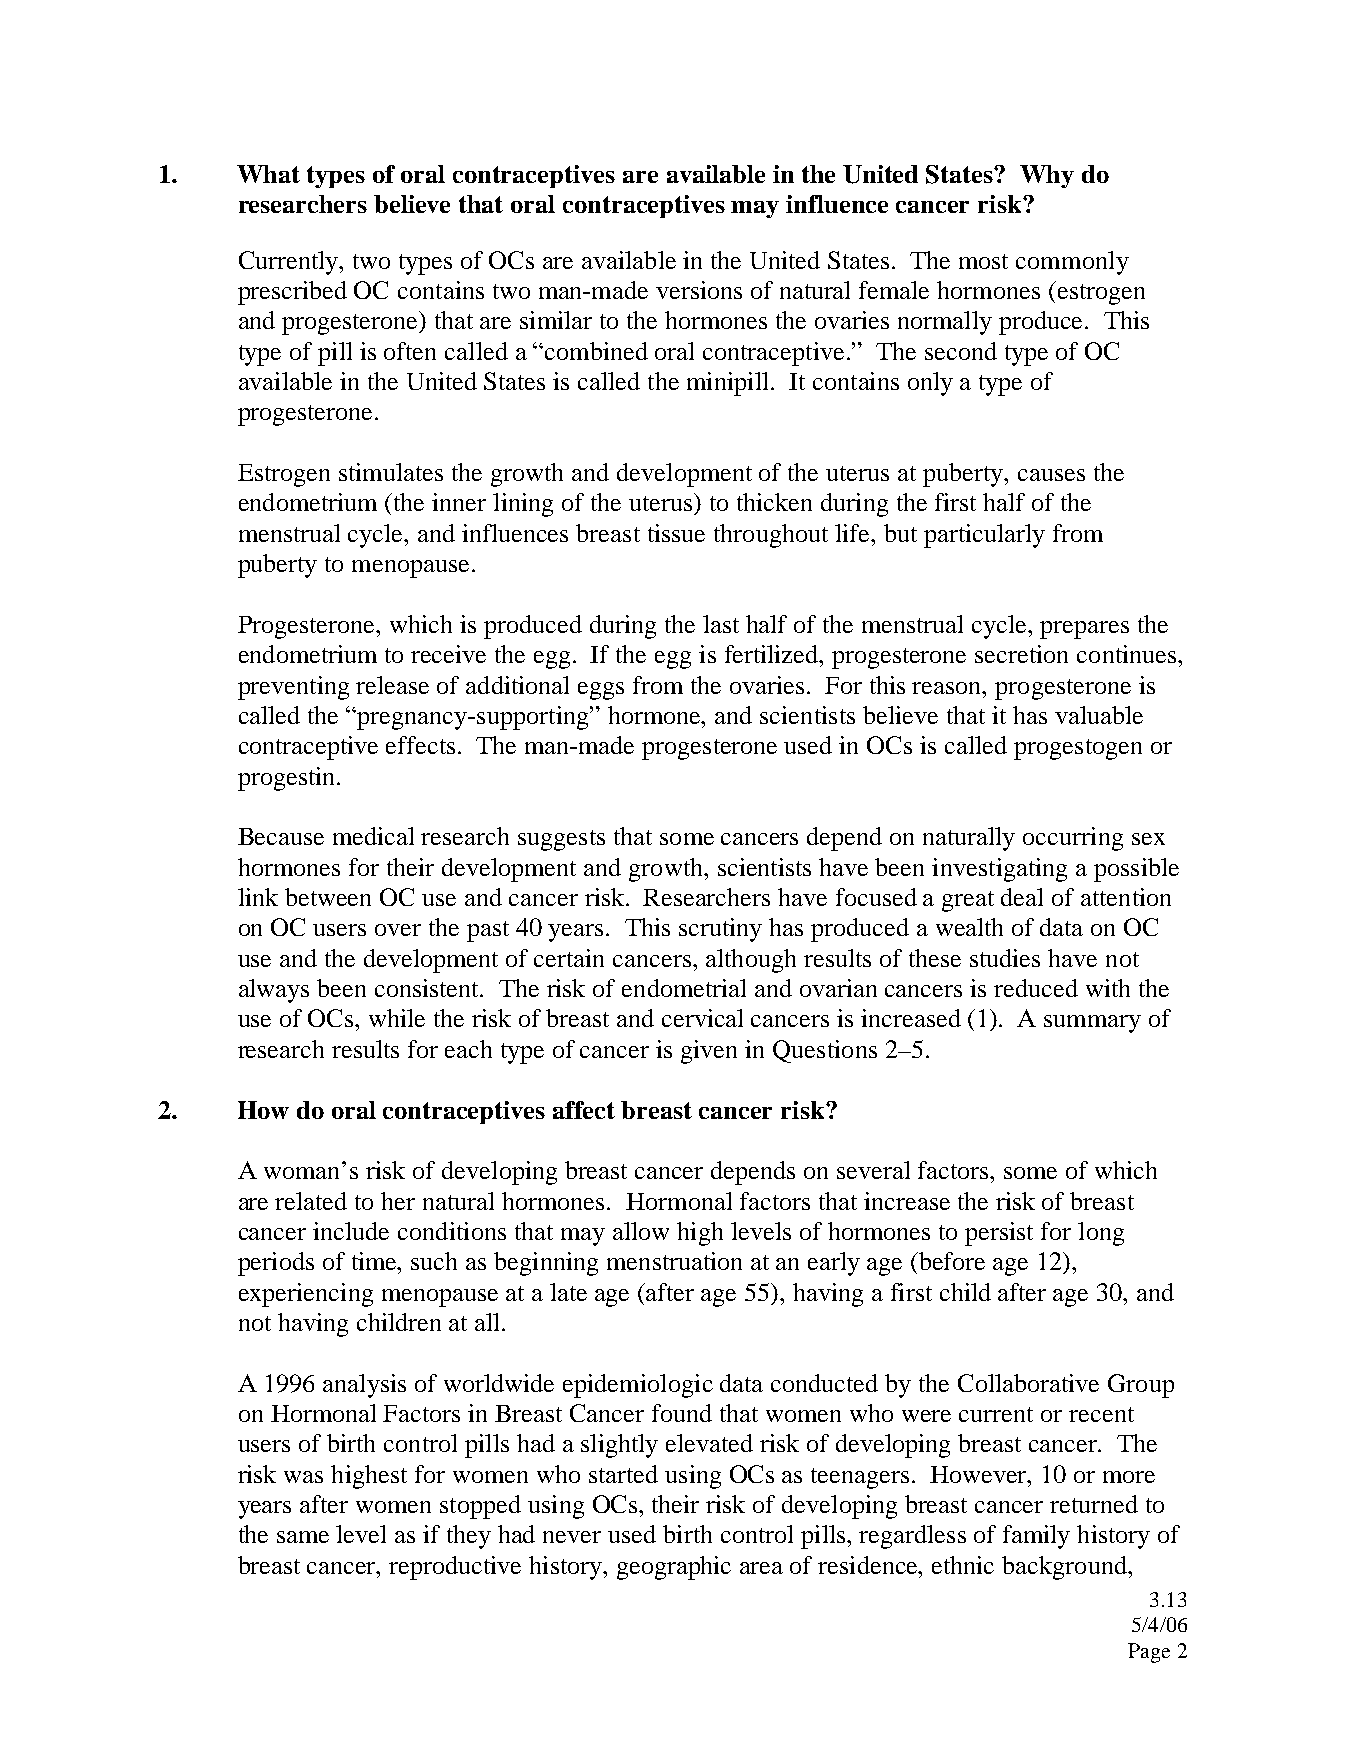  Describe the element at coordinates (699, 290) in the screenshot. I see `versions` at that location.
